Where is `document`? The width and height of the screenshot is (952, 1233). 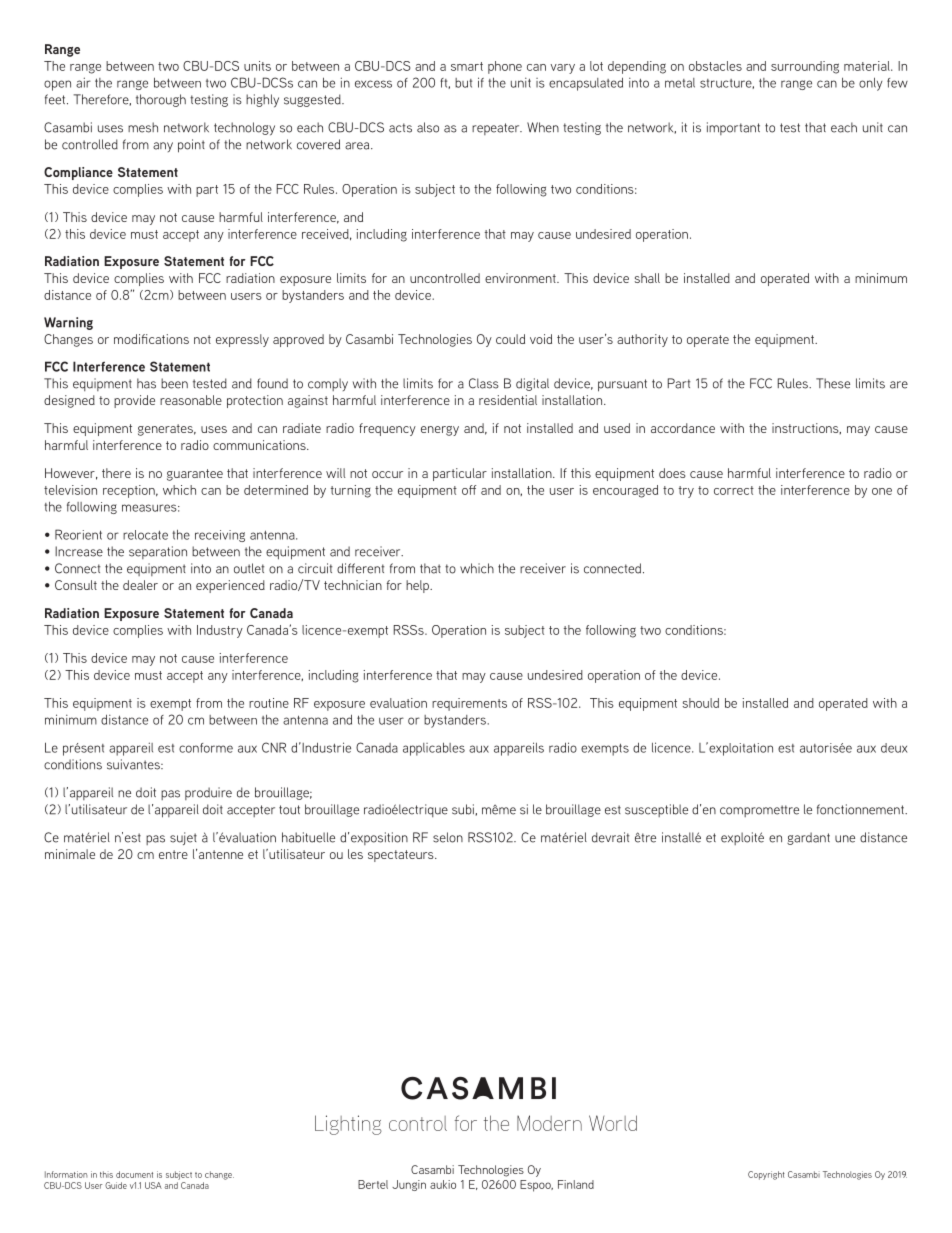 document is located at coordinates (134, 1174).
